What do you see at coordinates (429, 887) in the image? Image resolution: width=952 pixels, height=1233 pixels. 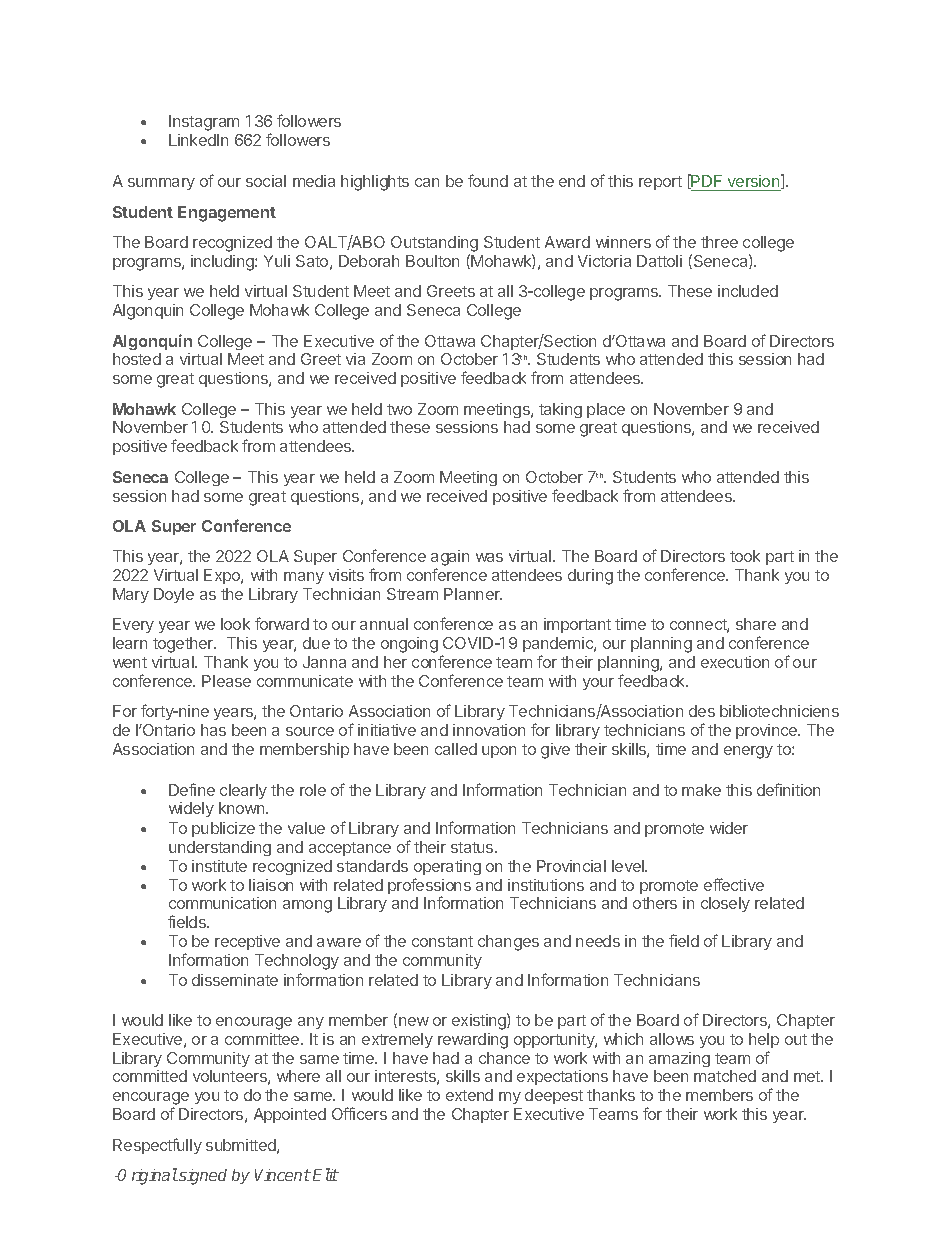 I see `professions` at bounding box center [429, 887].
